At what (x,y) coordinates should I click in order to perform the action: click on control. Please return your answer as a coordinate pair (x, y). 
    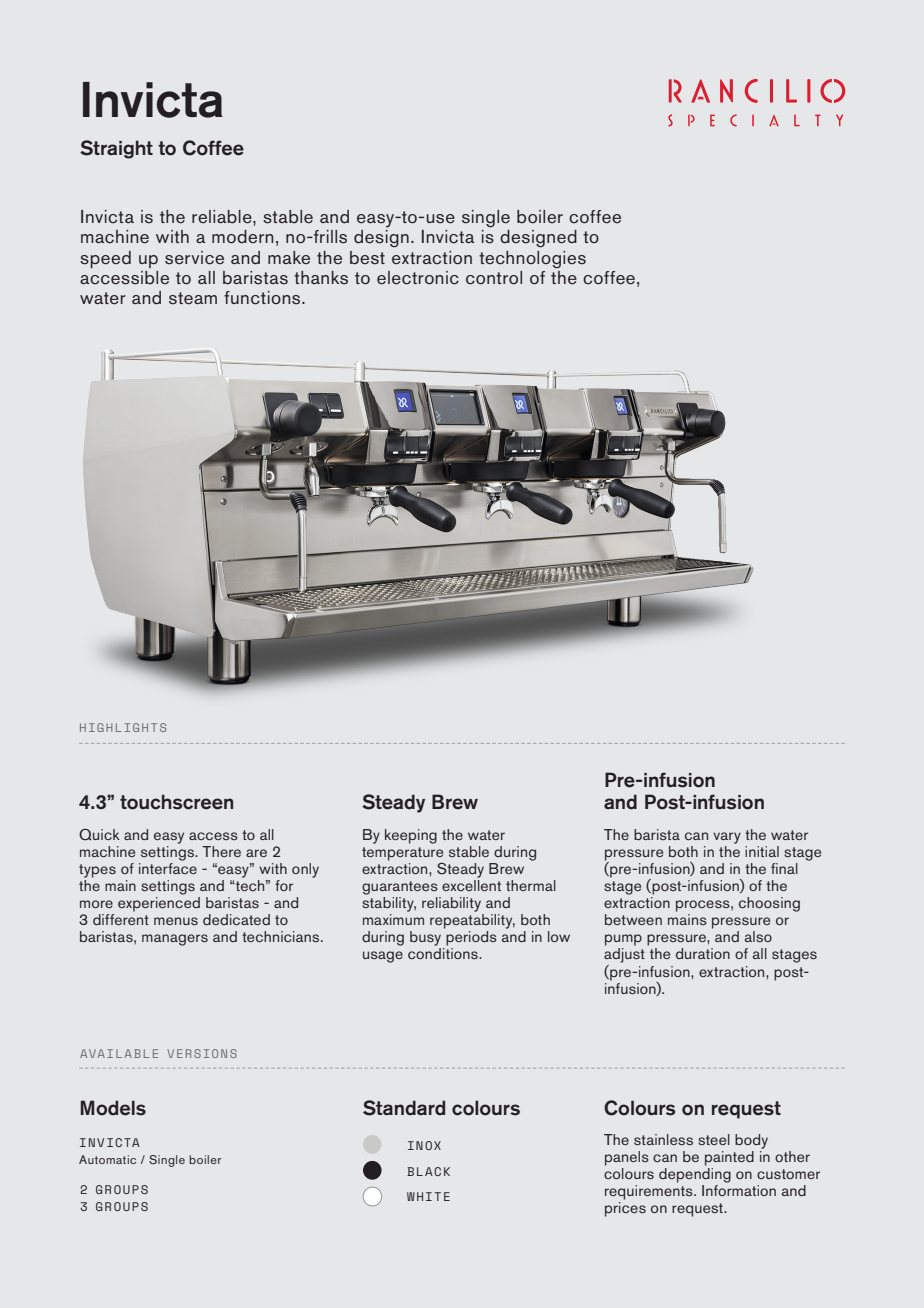
    Looking at the image, I should click on (494, 278).
